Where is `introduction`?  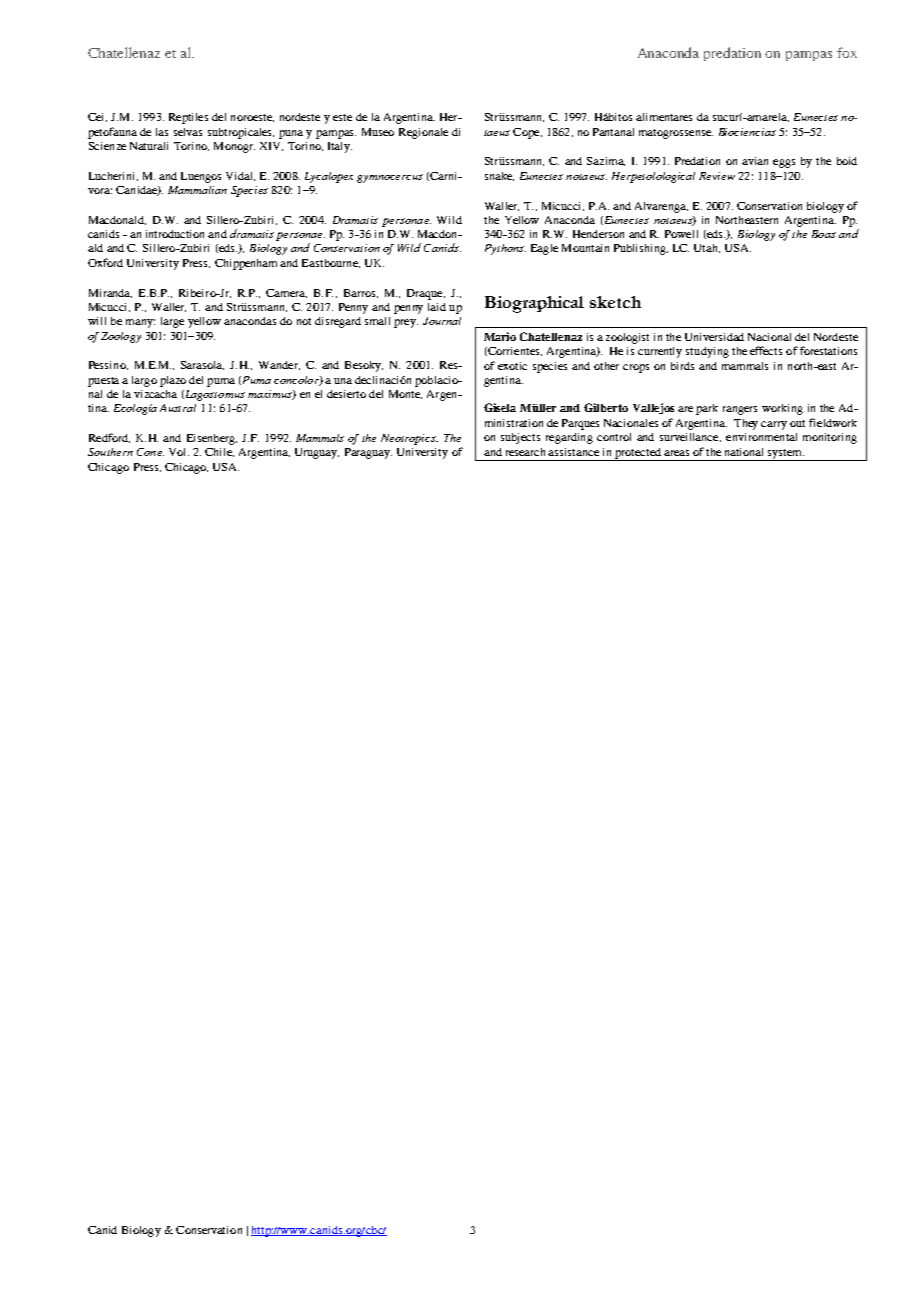 introduction is located at coordinates (175, 234).
